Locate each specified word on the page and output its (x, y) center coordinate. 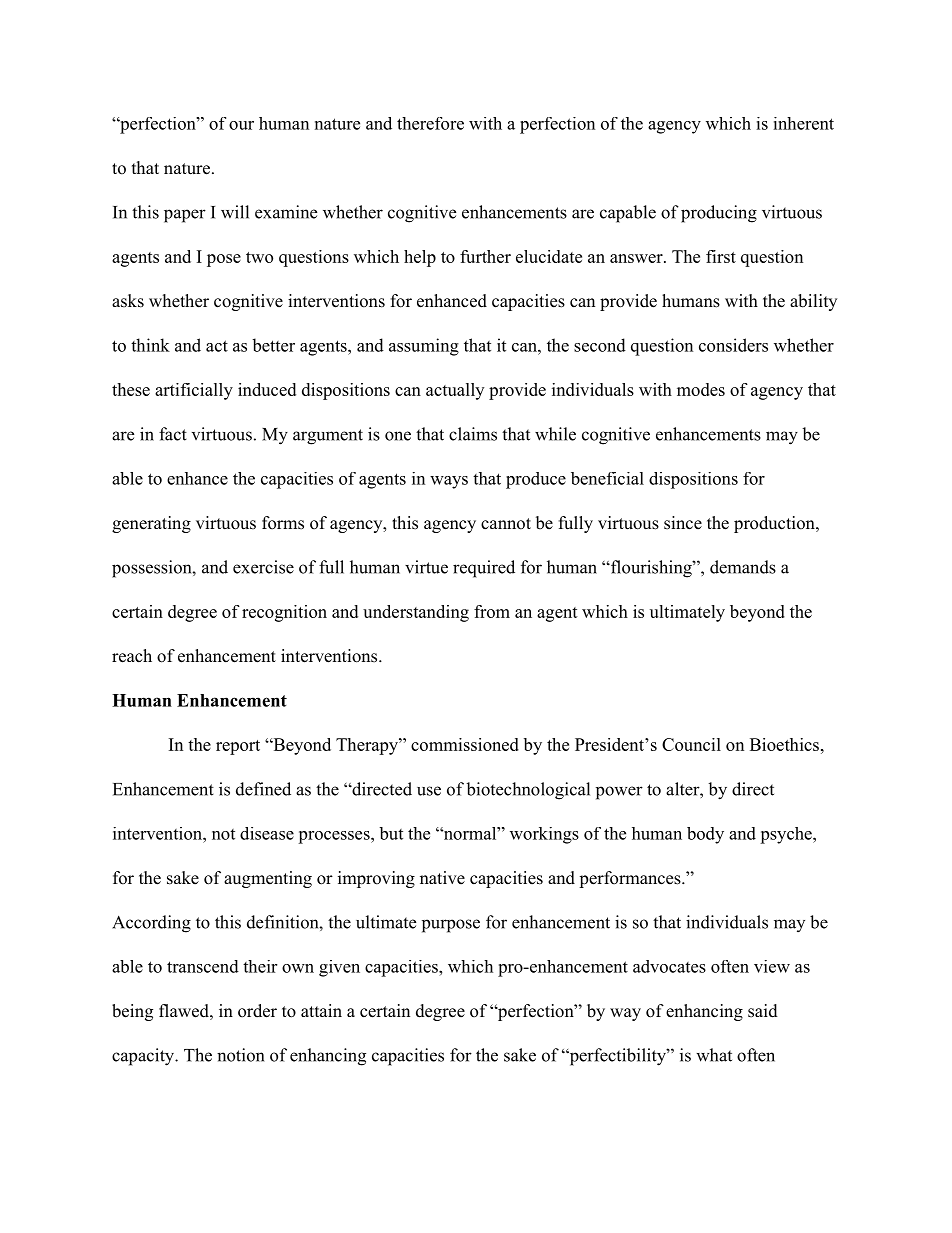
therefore (430, 123)
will (235, 212)
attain (321, 1010)
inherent (803, 123)
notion (240, 1055)
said (763, 1011)
